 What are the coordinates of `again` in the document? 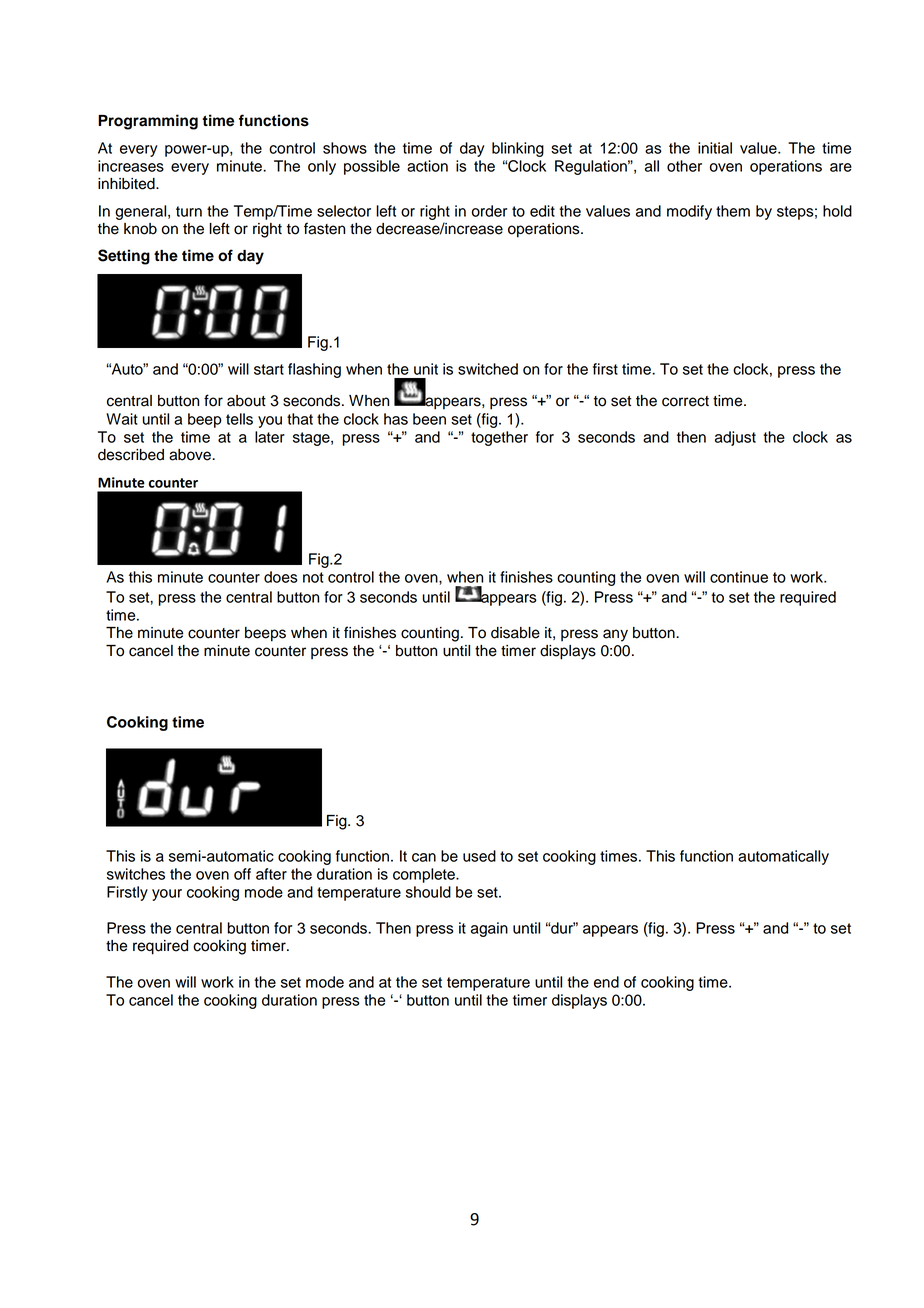 It's located at (489, 929).
